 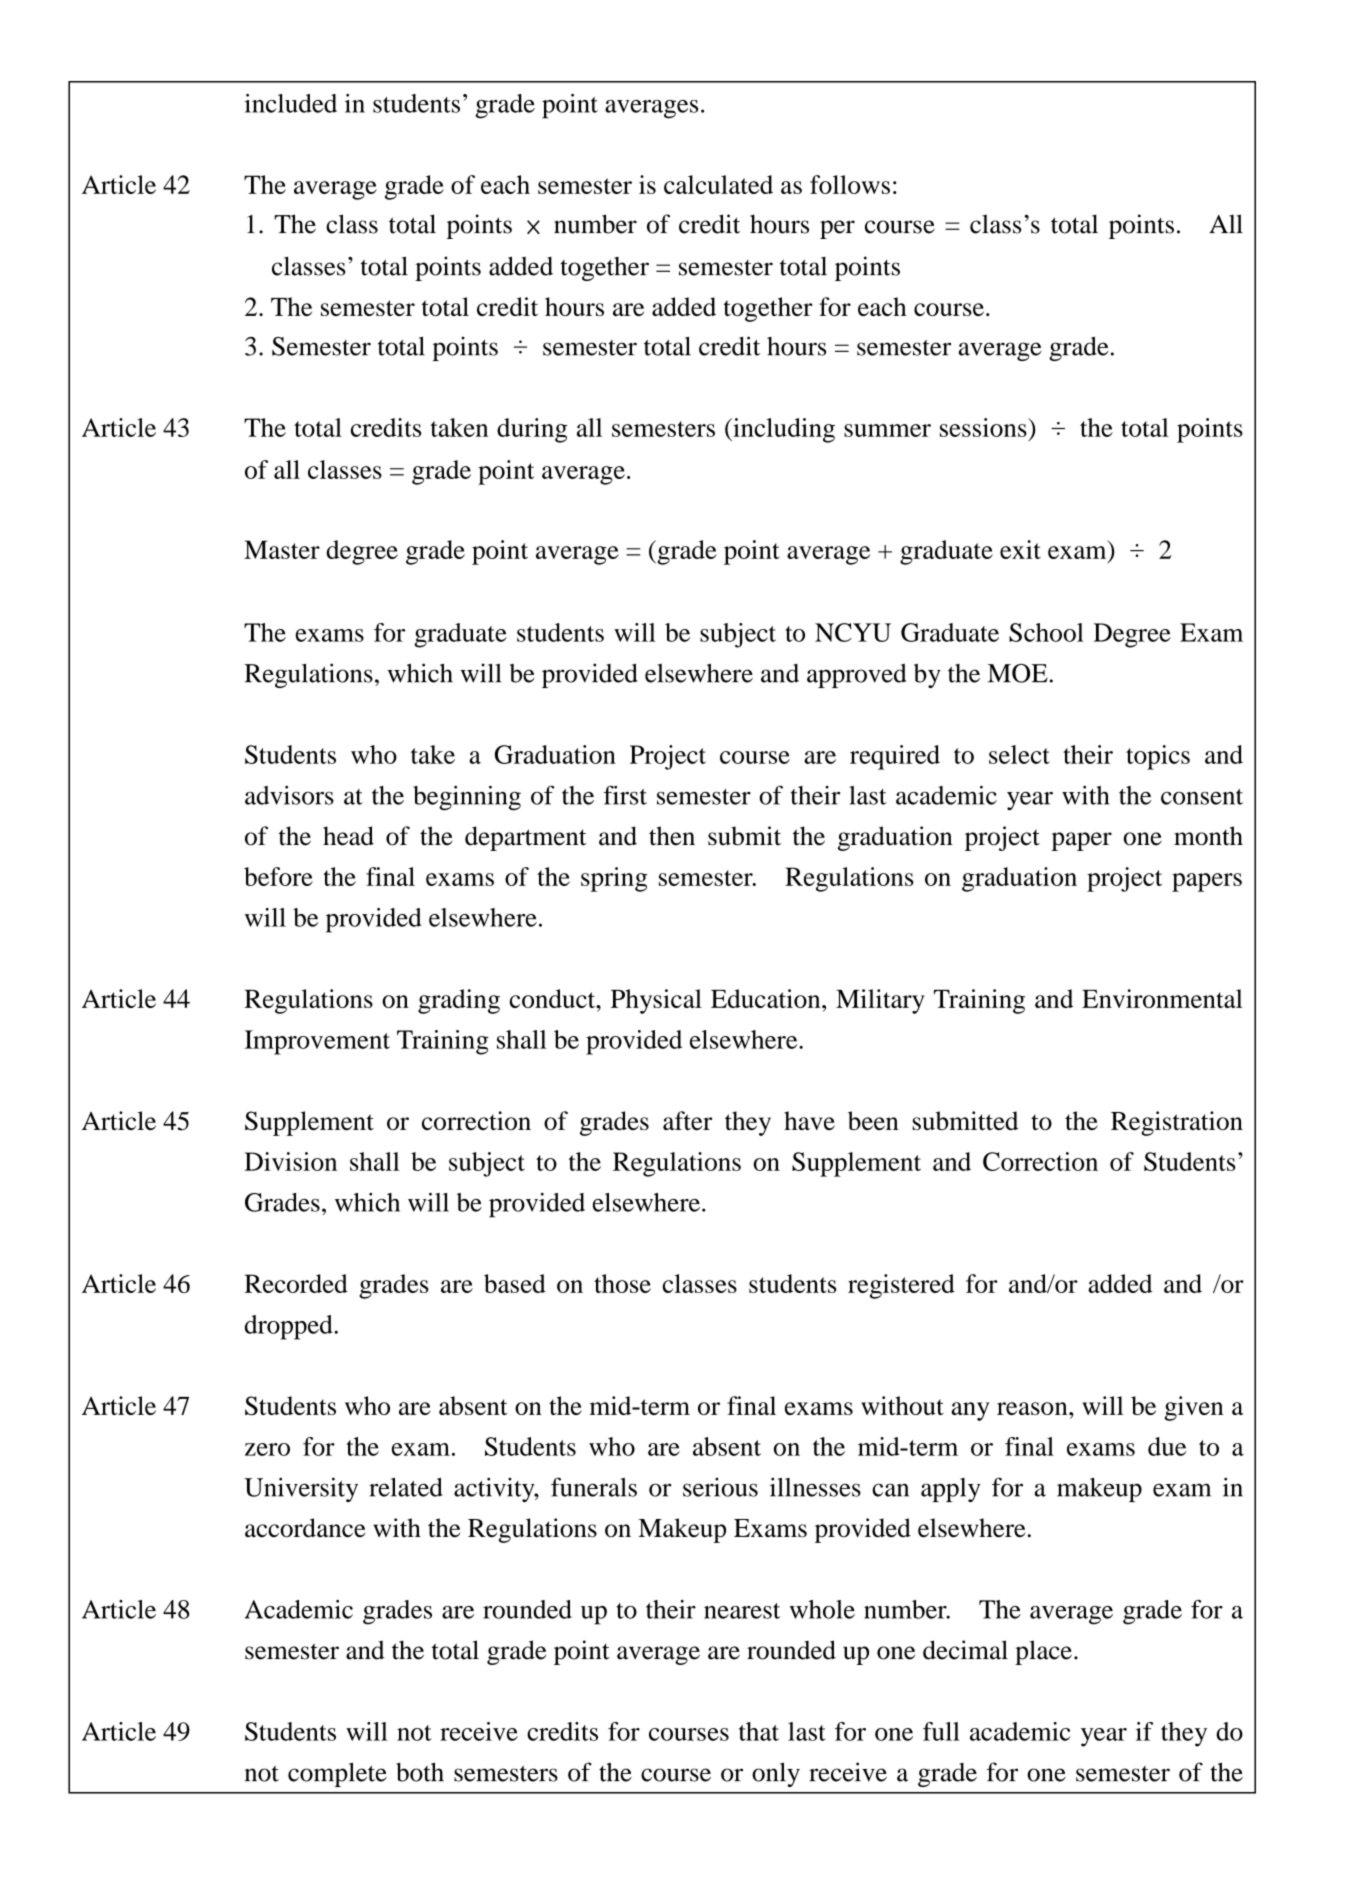 I want to click on after, so click(x=687, y=1120).
